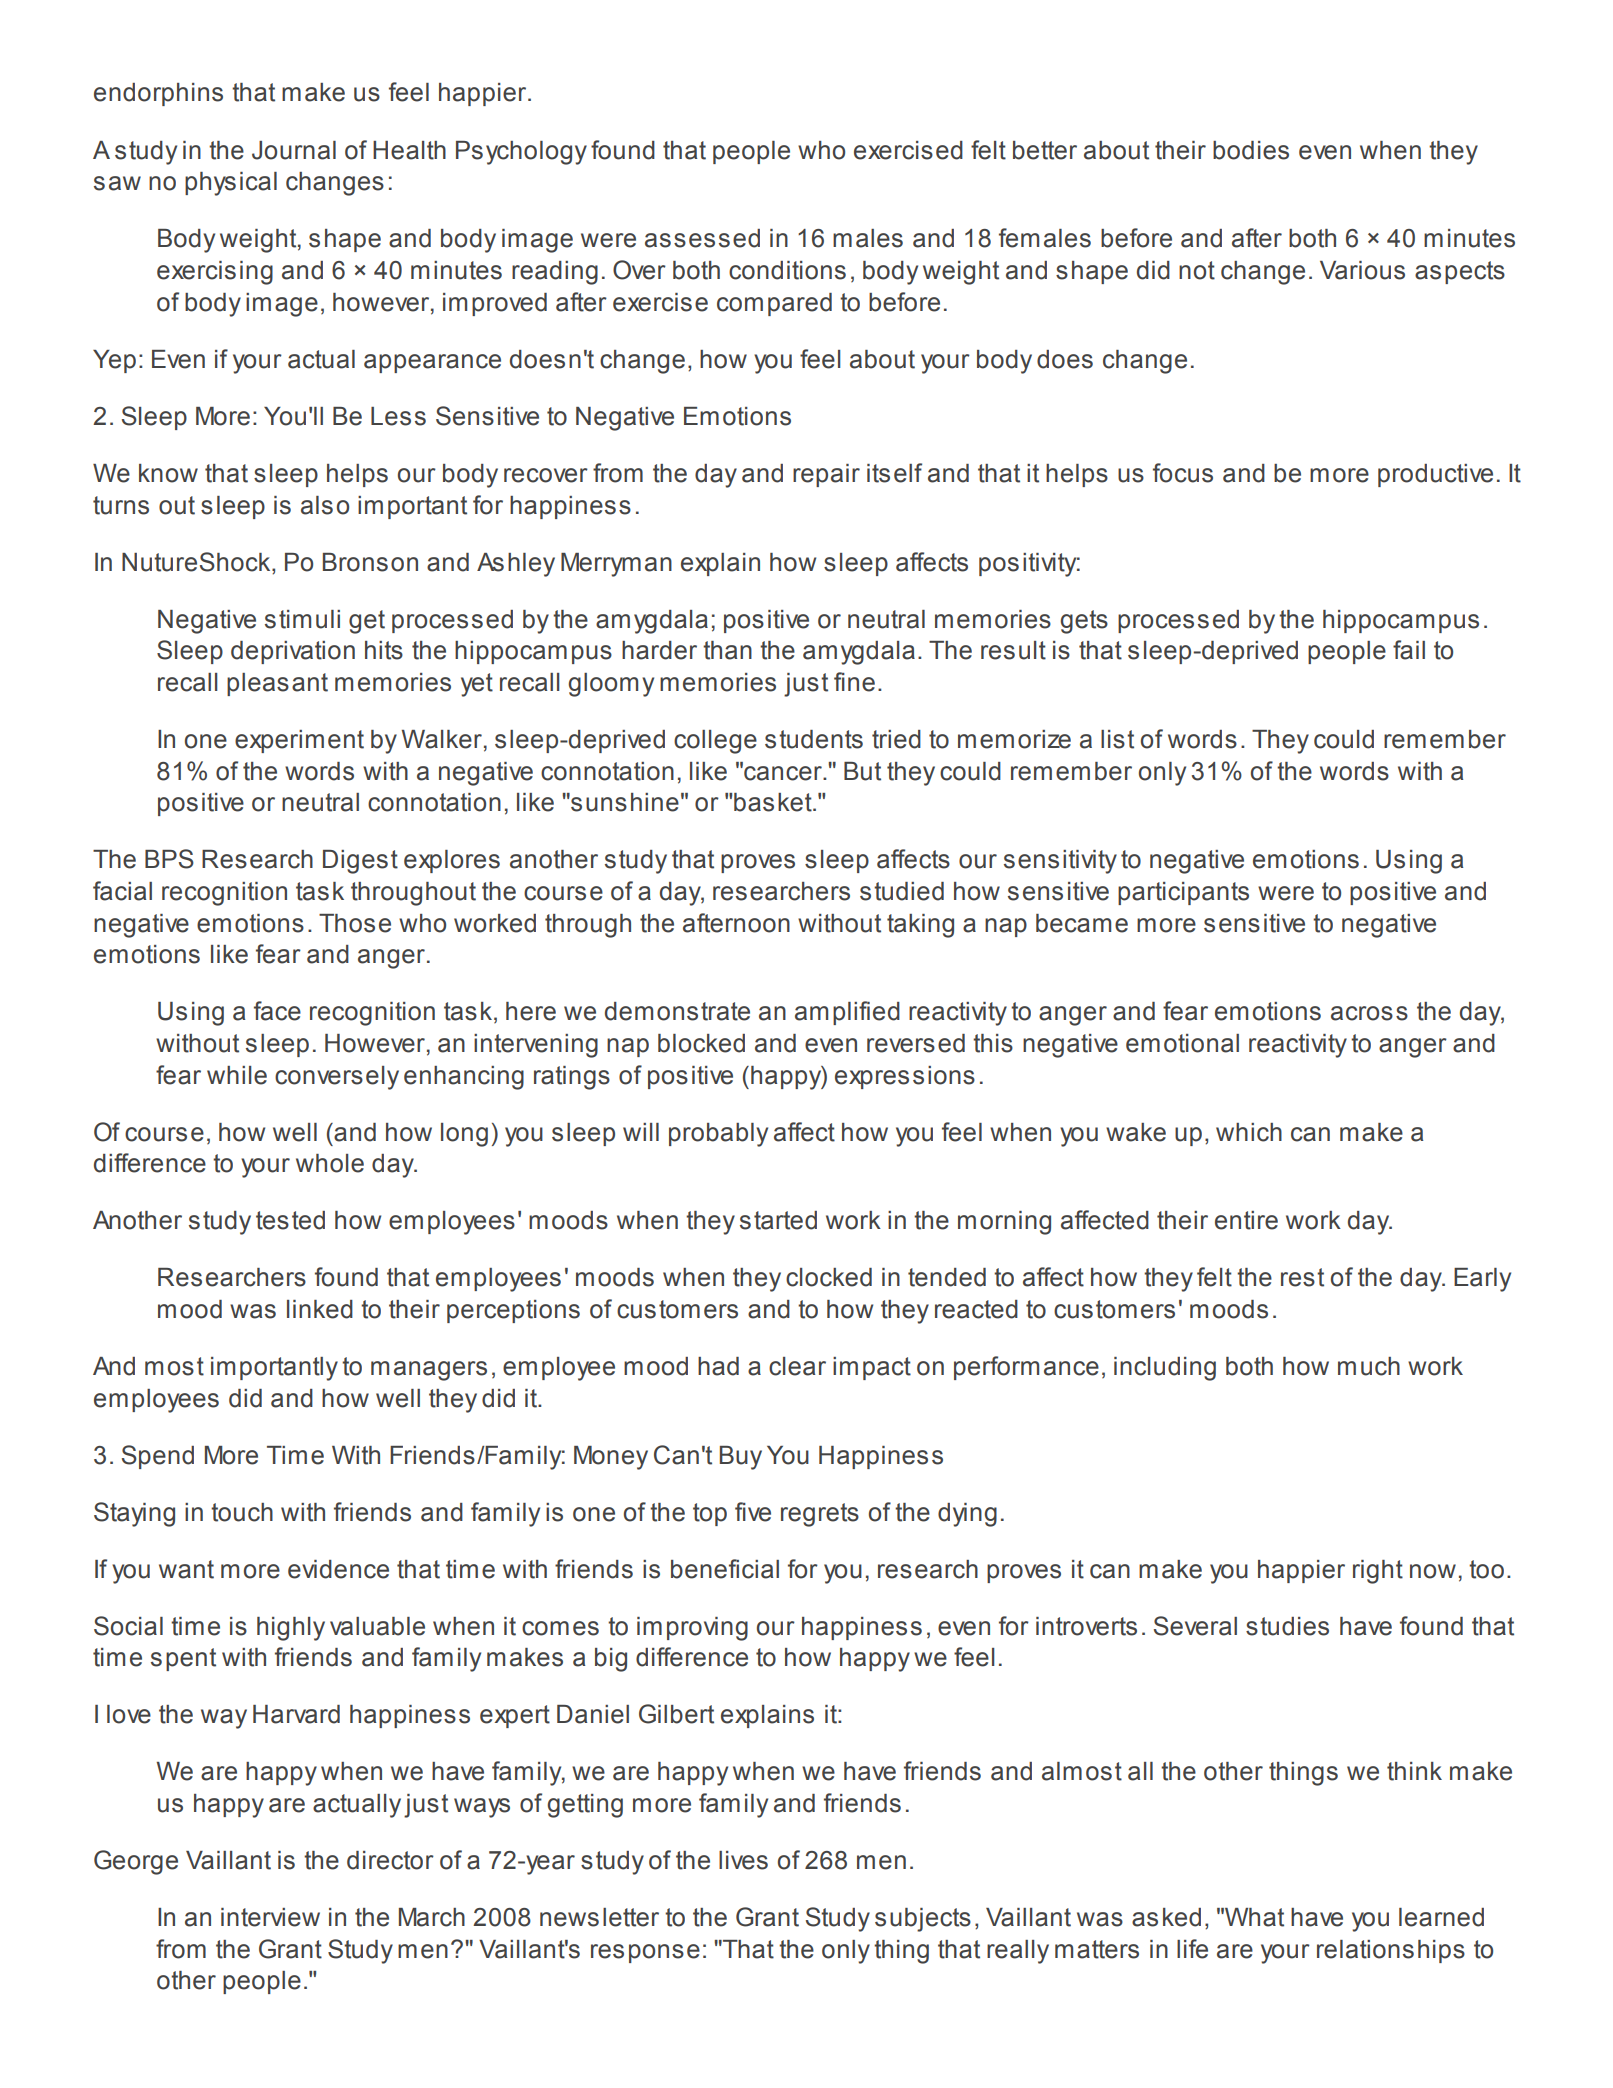 The height and width of the document is (2088, 1613). Describe the element at coordinates (302, 619) in the document. I see `stimuli` at that location.
